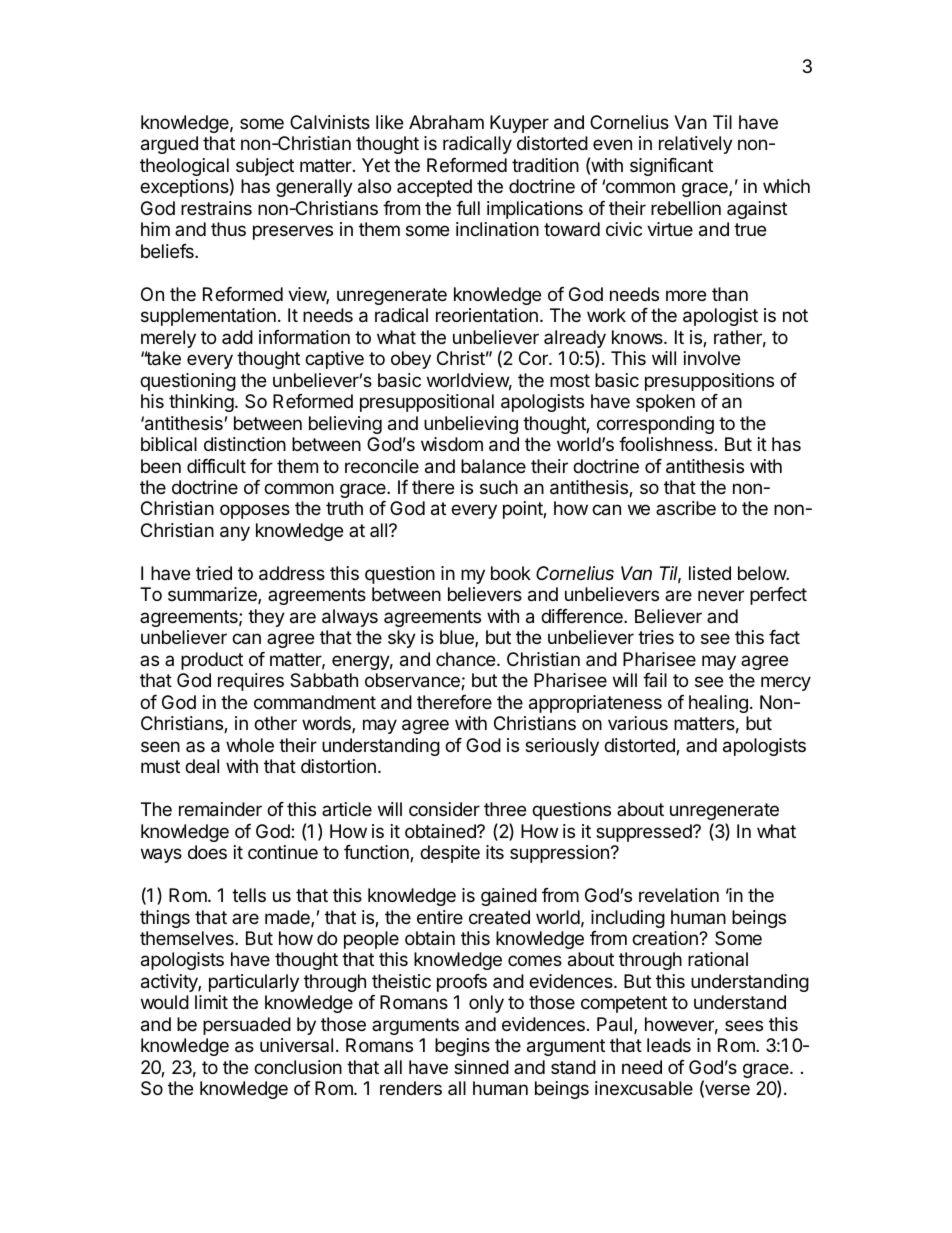  What do you see at coordinates (169, 145) in the screenshot?
I see `argued` at bounding box center [169, 145].
